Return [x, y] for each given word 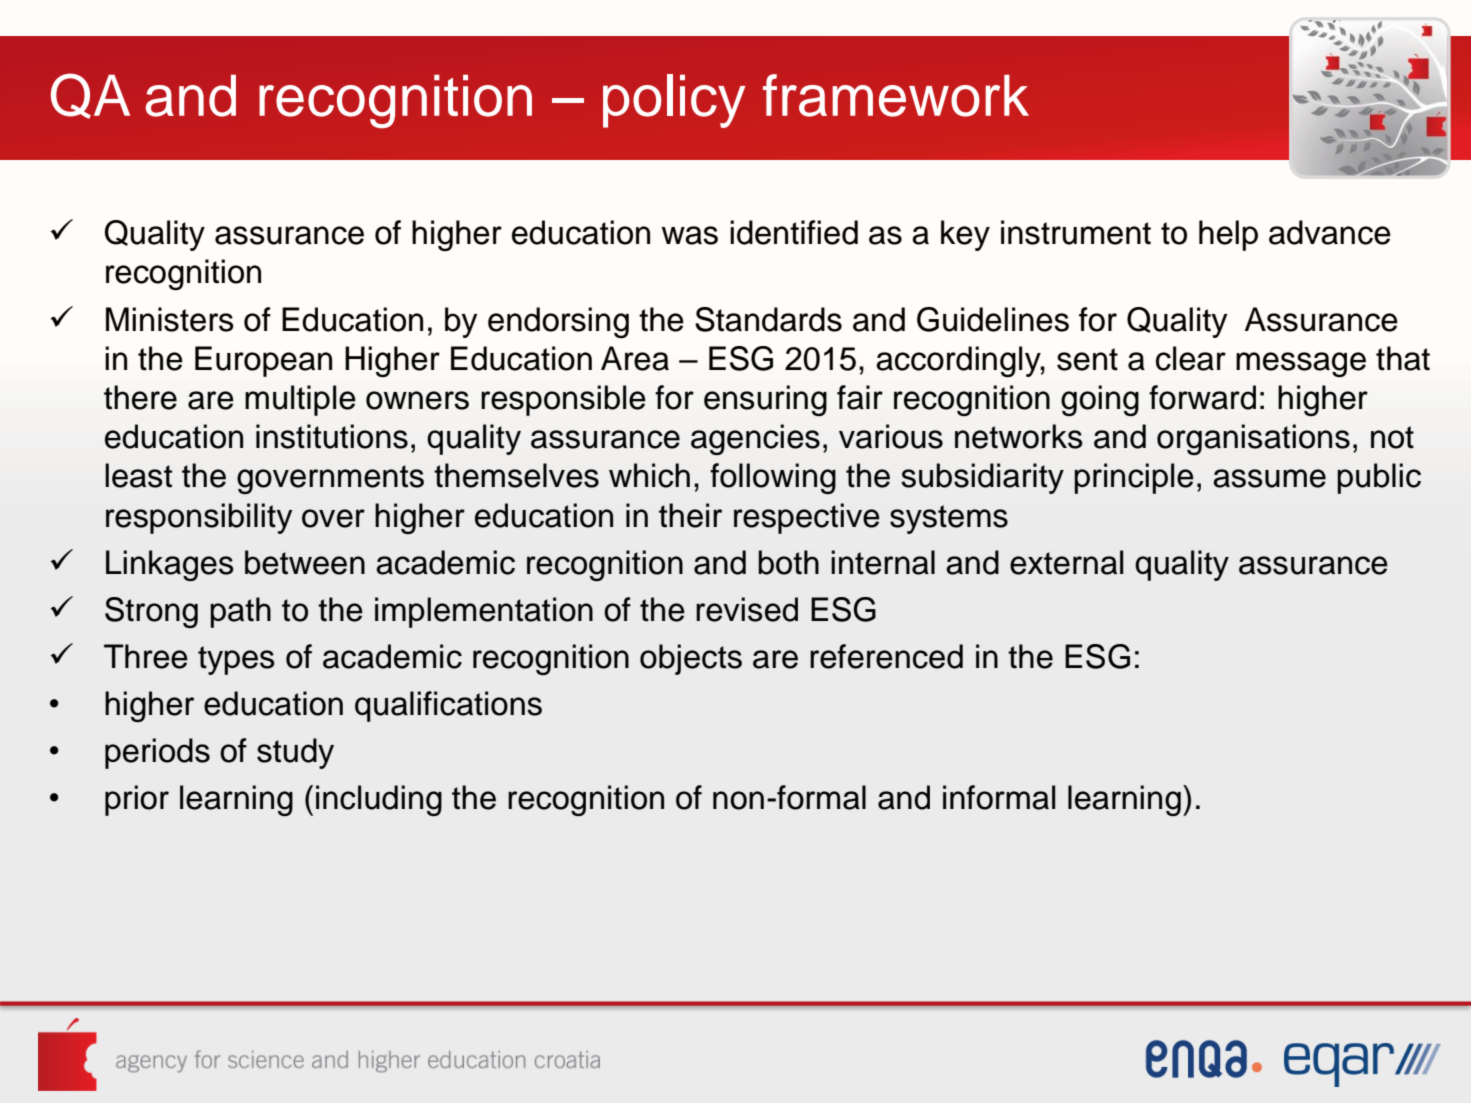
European [263, 361]
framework [896, 95]
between [305, 562]
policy [674, 101]
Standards [768, 319]
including [379, 800]
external [1066, 562]
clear [1191, 358]
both [788, 562]
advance [1330, 232]
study [295, 753]
